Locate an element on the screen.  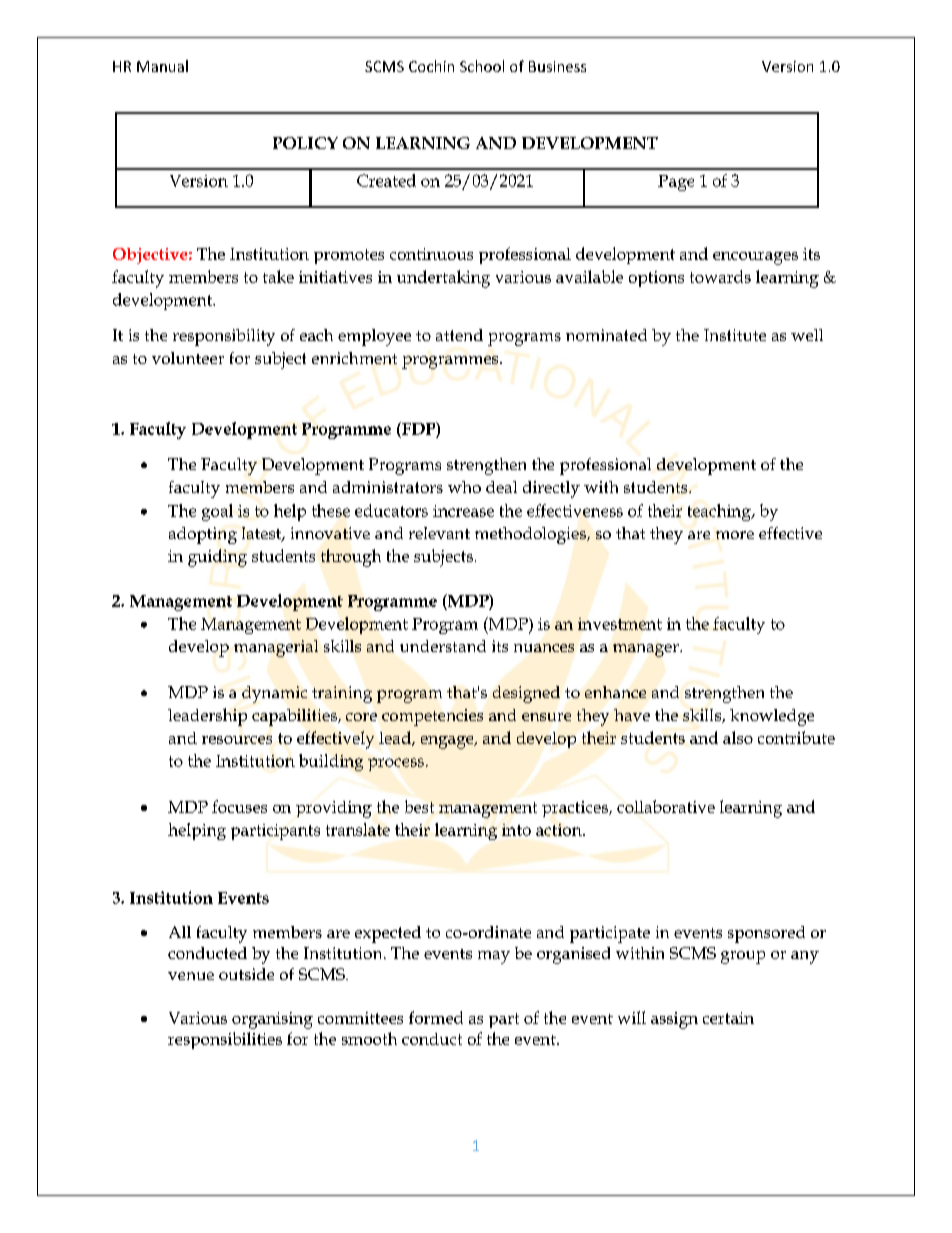
engage is located at coordinates (448, 742).
